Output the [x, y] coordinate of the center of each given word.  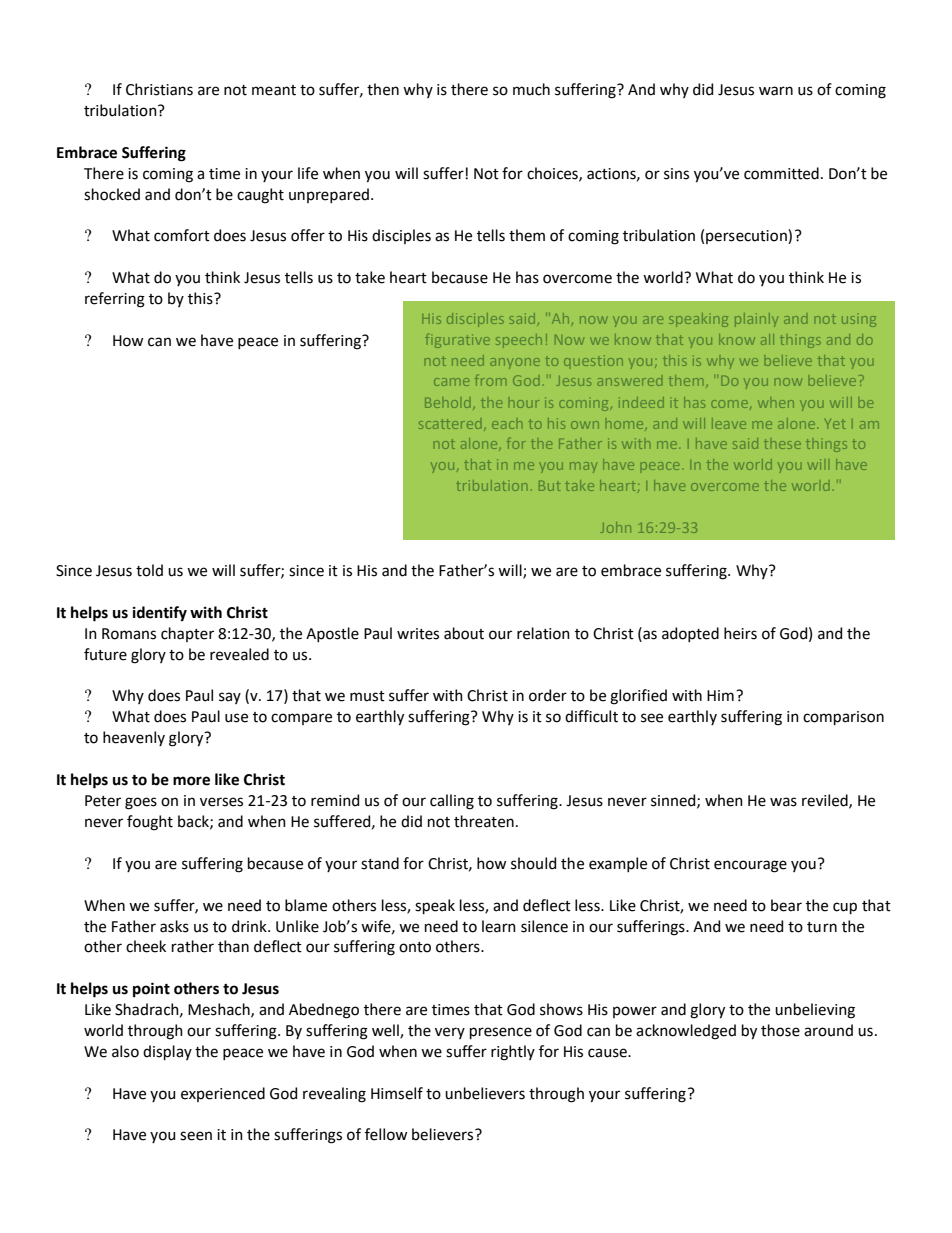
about [464, 633]
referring [115, 300]
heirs [740, 633]
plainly [756, 320]
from [490, 380]
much [531, 89]
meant [274, 90]
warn [776, 91]
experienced [223, 1094]
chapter [187, 634]
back [194, 822]
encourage [750, 866]
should [533, 863]
